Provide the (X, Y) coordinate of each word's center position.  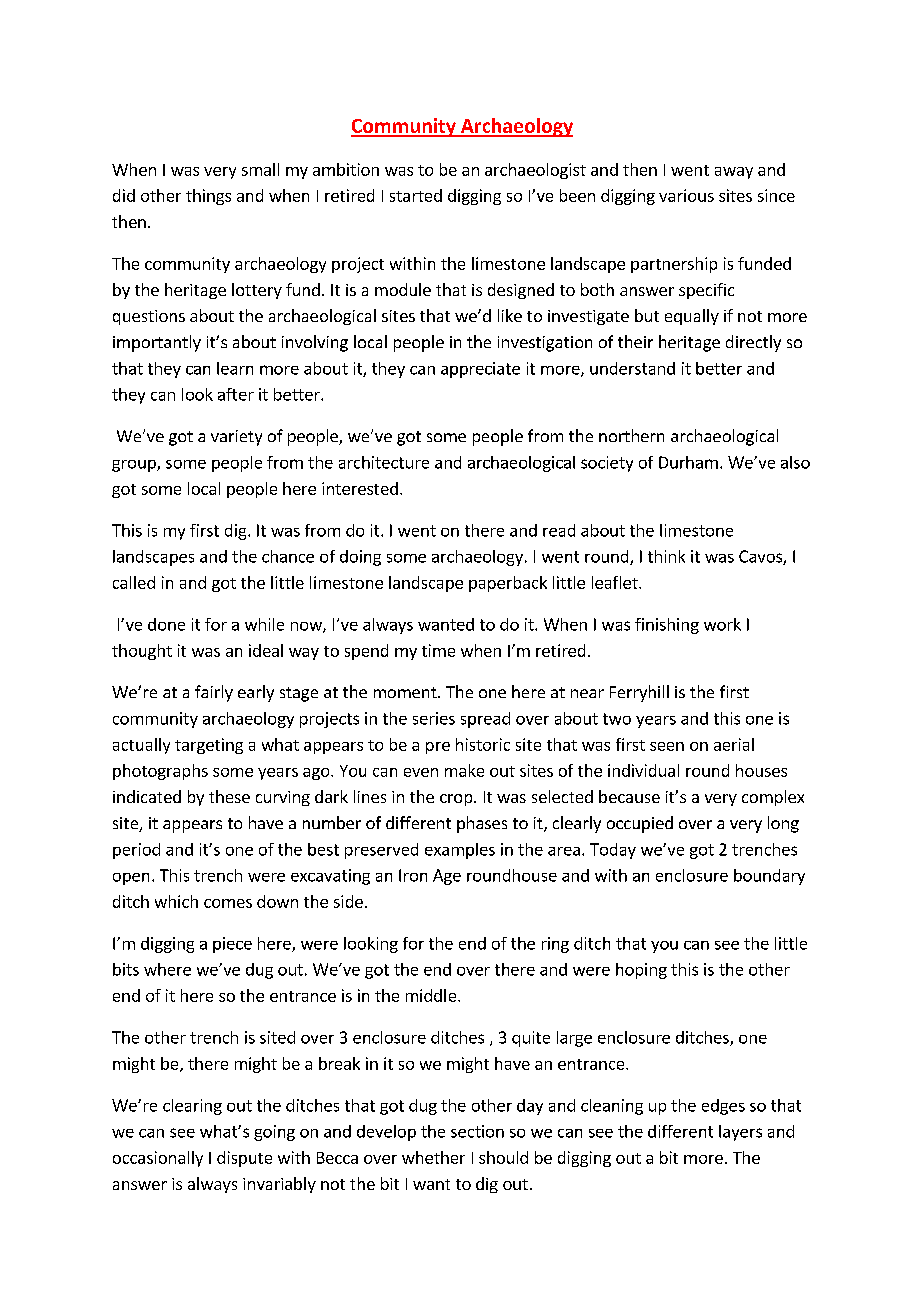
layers (740, 1133)
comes (228, 903)
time (438, 650)
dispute (244, 1159)
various (686, 195)
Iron (413, 875)
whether (433, 1157)
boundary (769, 877)
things (208, 197)
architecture (384, 462)
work (722, 624)
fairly (214, 693)
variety (236, 438)
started (416, 195)
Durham (688, 462)
